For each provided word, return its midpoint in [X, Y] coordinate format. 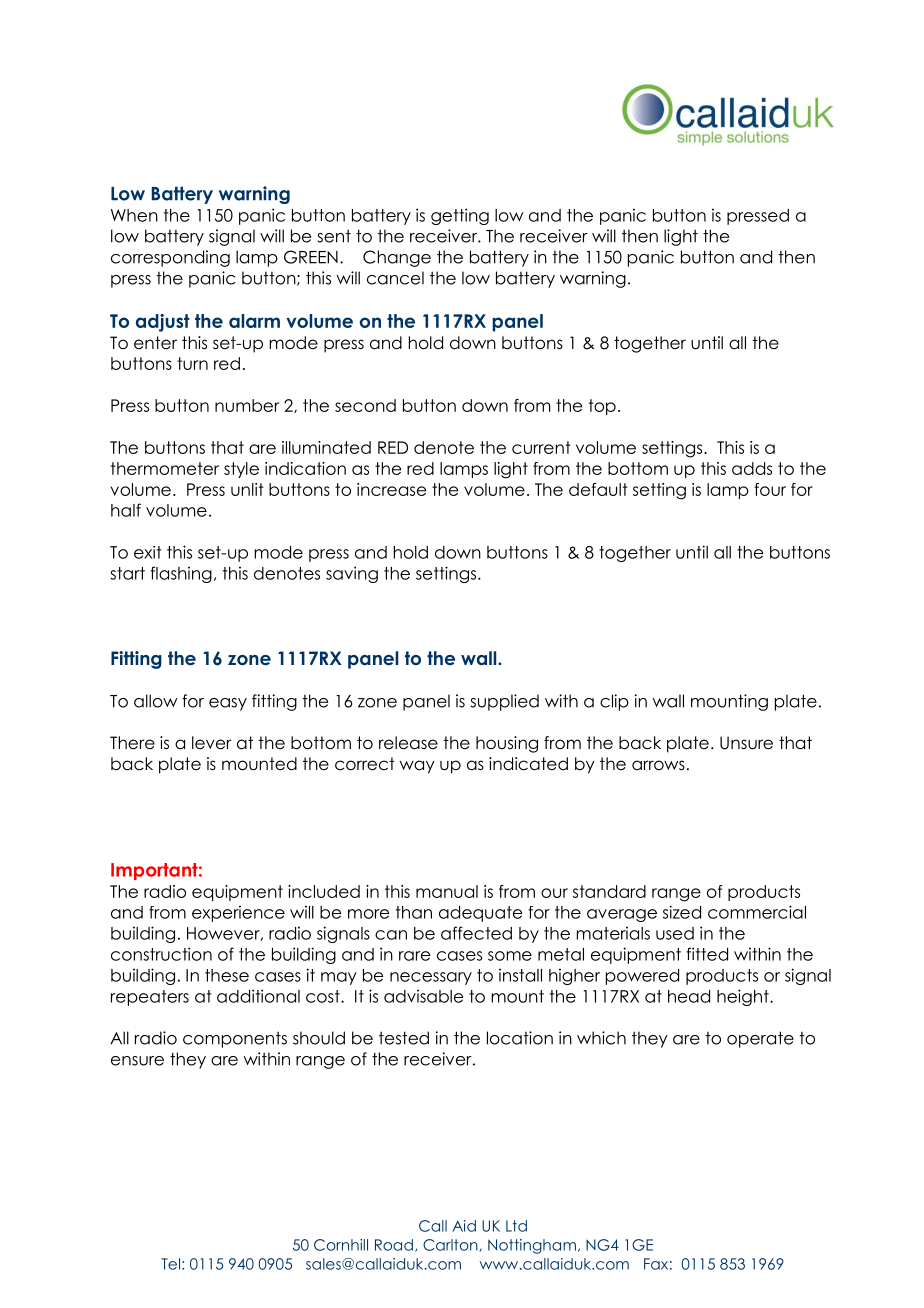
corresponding [170, 258]
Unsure [746, 743]
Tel [170, 1264]
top [602, 407]
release [408, 743]
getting [460, 216]
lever [211, 743]
